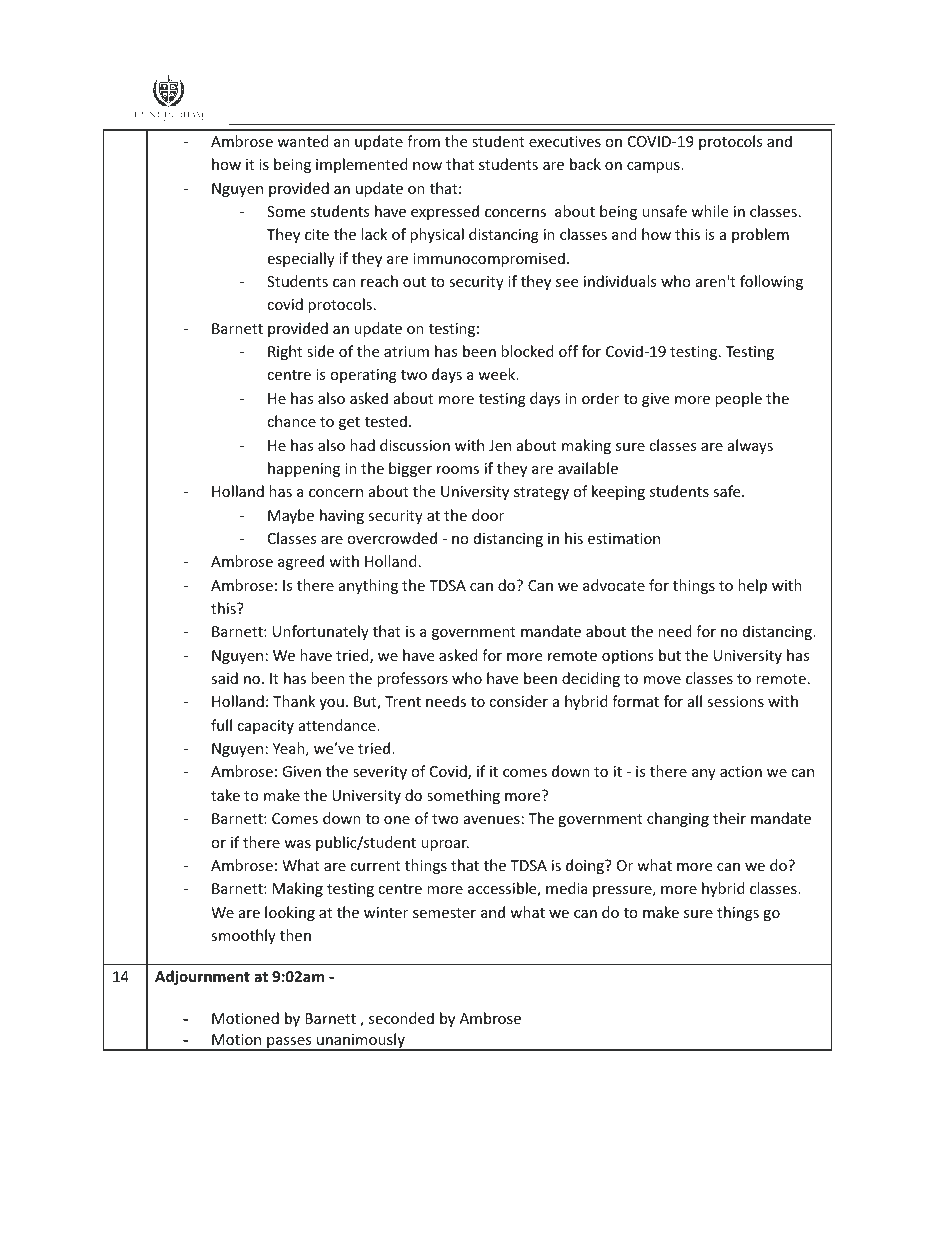 The height and width of the document is (1233, 952). Describe the element at coordinates (427, 166) in the document. I see `now` at that location.
